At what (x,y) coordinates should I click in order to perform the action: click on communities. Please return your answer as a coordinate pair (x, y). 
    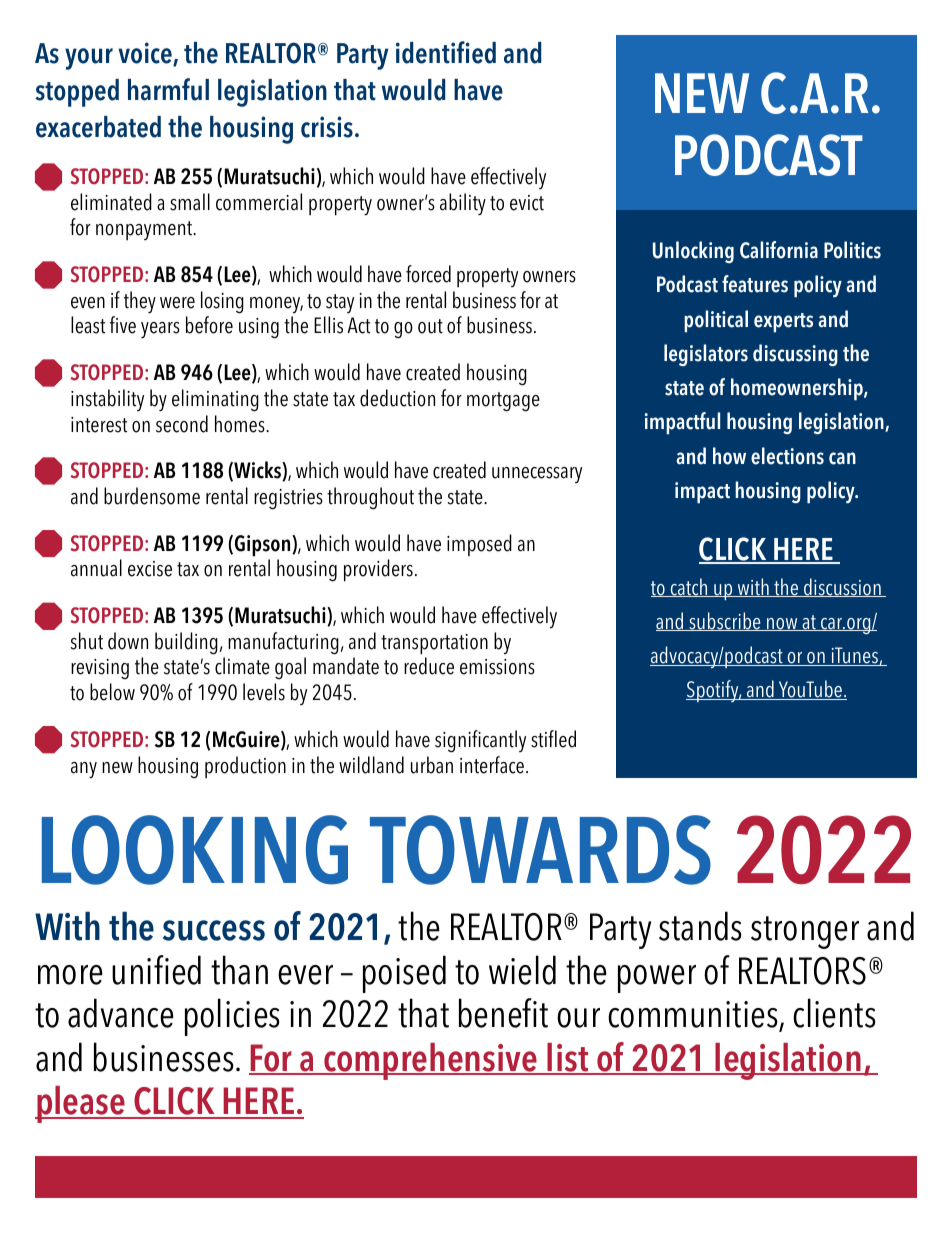
    Looking at the image, I should click on (694, 1016).
